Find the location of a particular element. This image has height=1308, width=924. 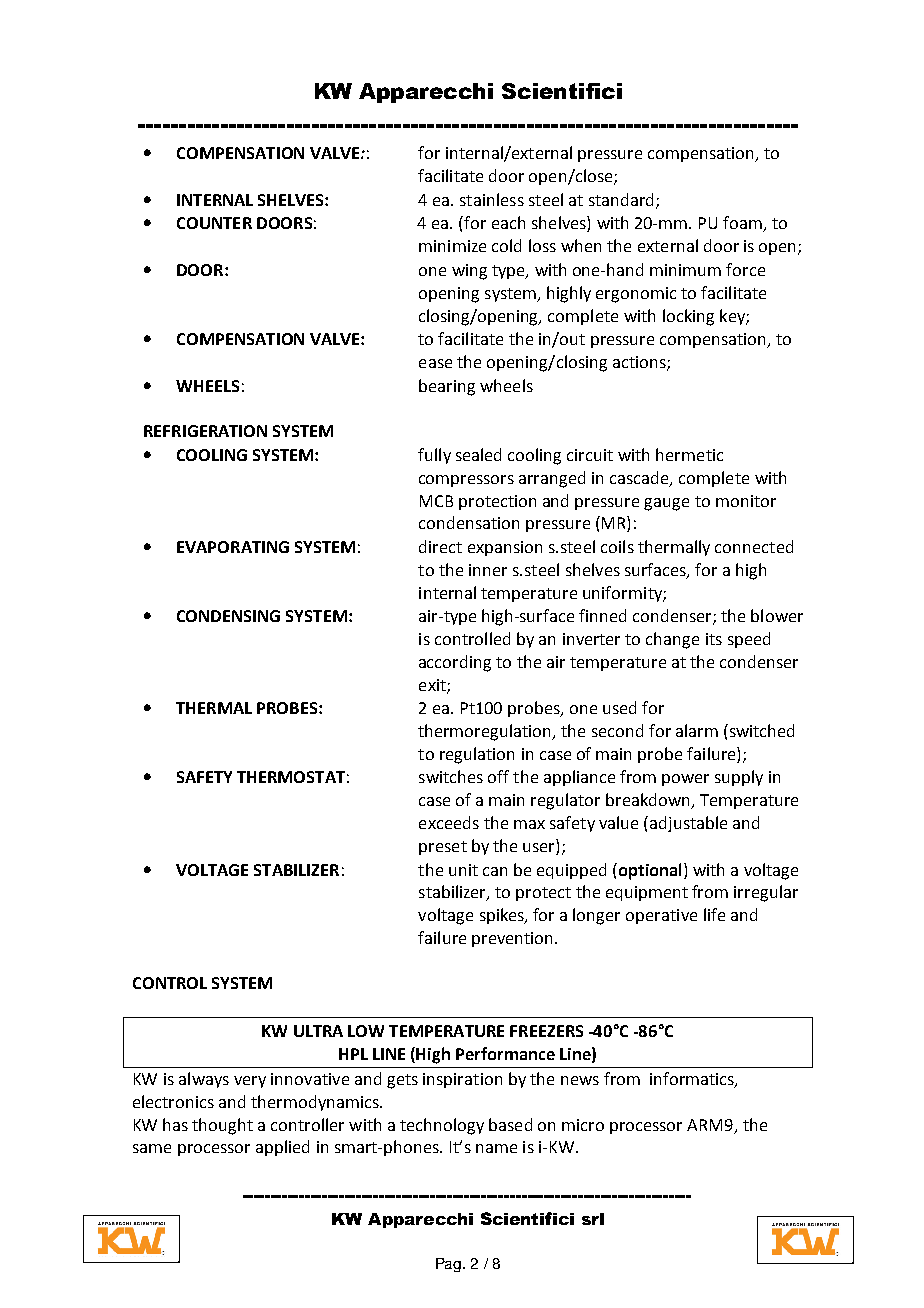

minimize is located at coordinates (452, 246).
